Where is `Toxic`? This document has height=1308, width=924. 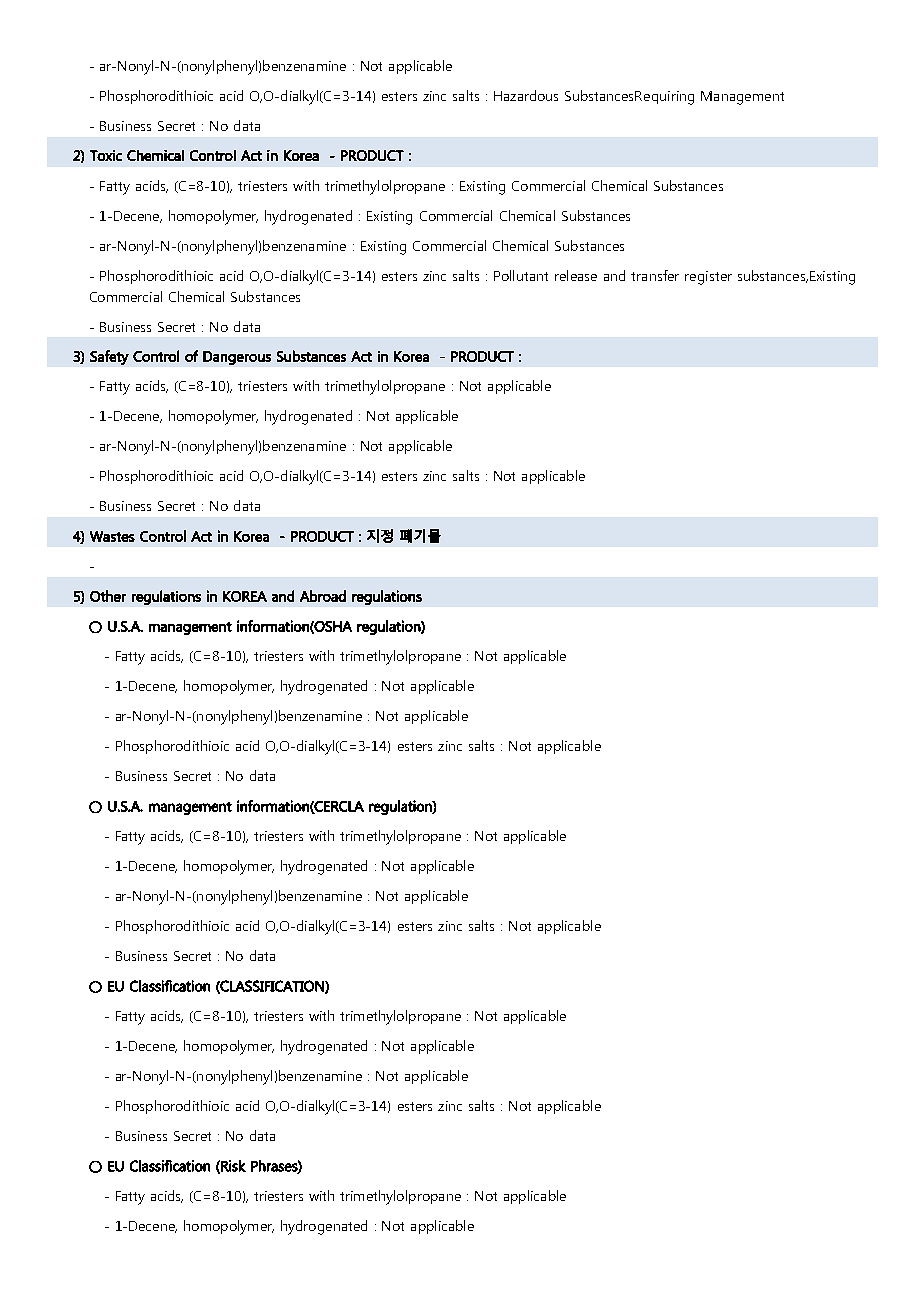 Toxic is located at coordinates (106, 155).
